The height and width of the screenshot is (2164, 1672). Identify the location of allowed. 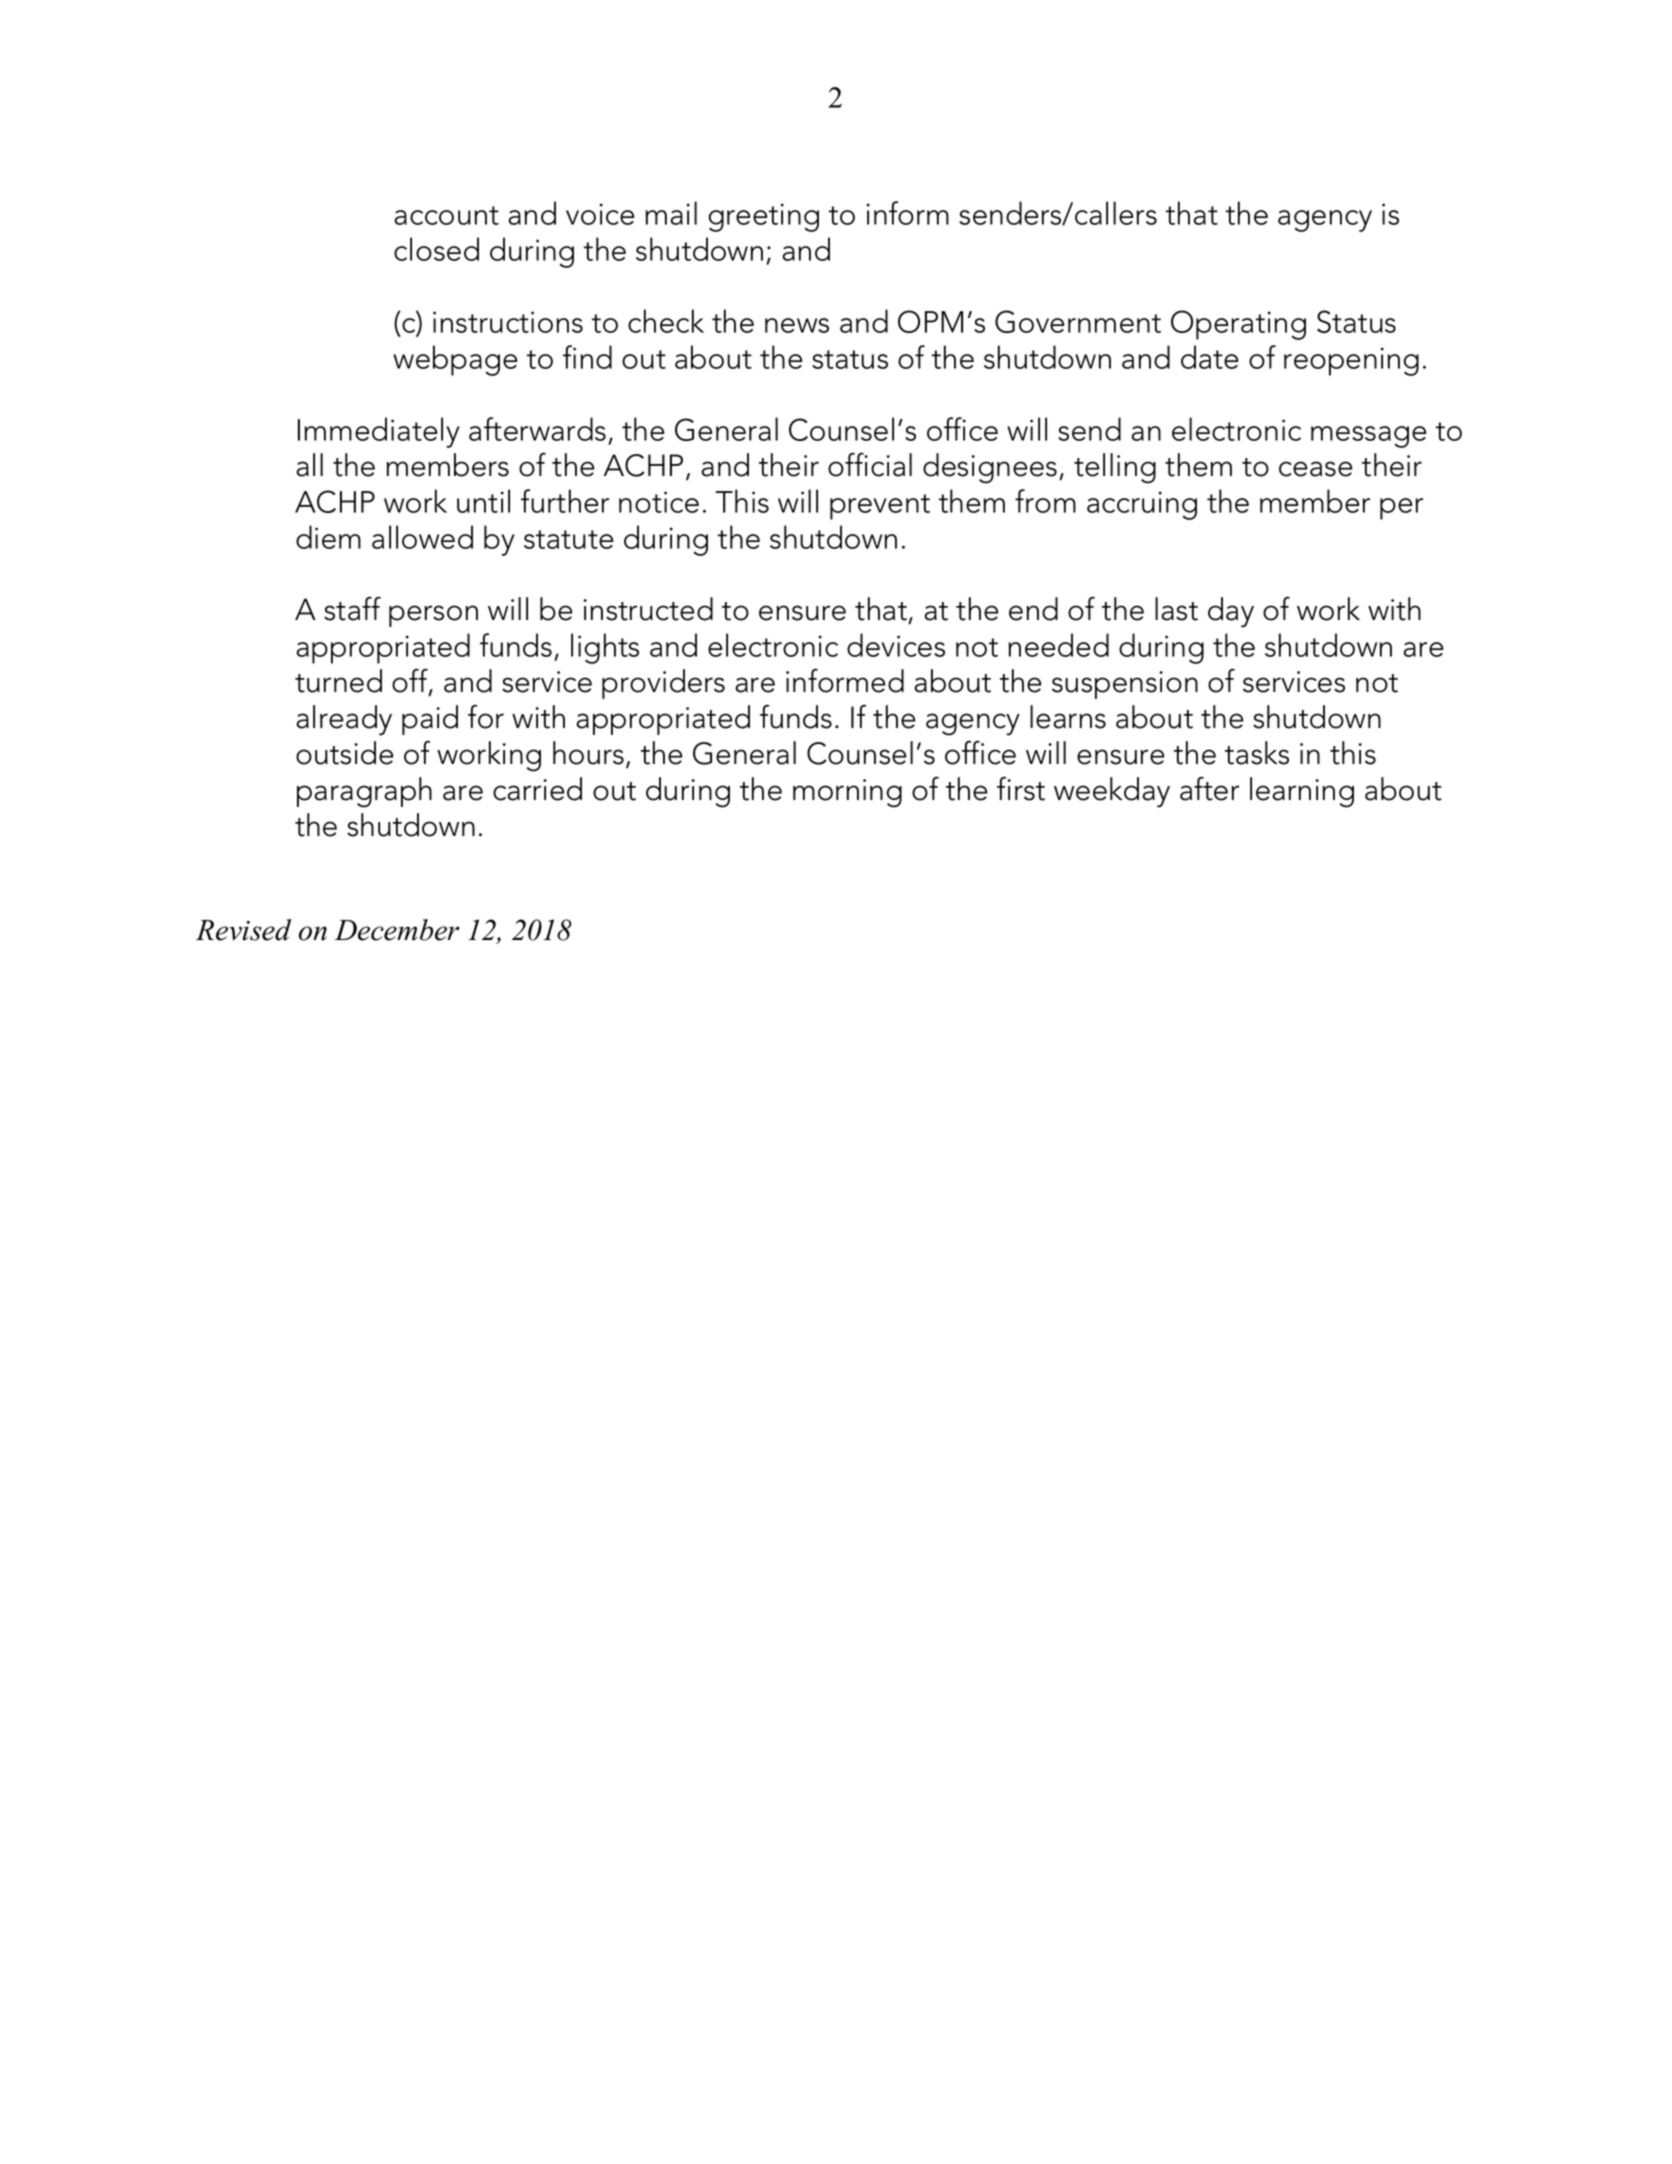
(422, 537).
